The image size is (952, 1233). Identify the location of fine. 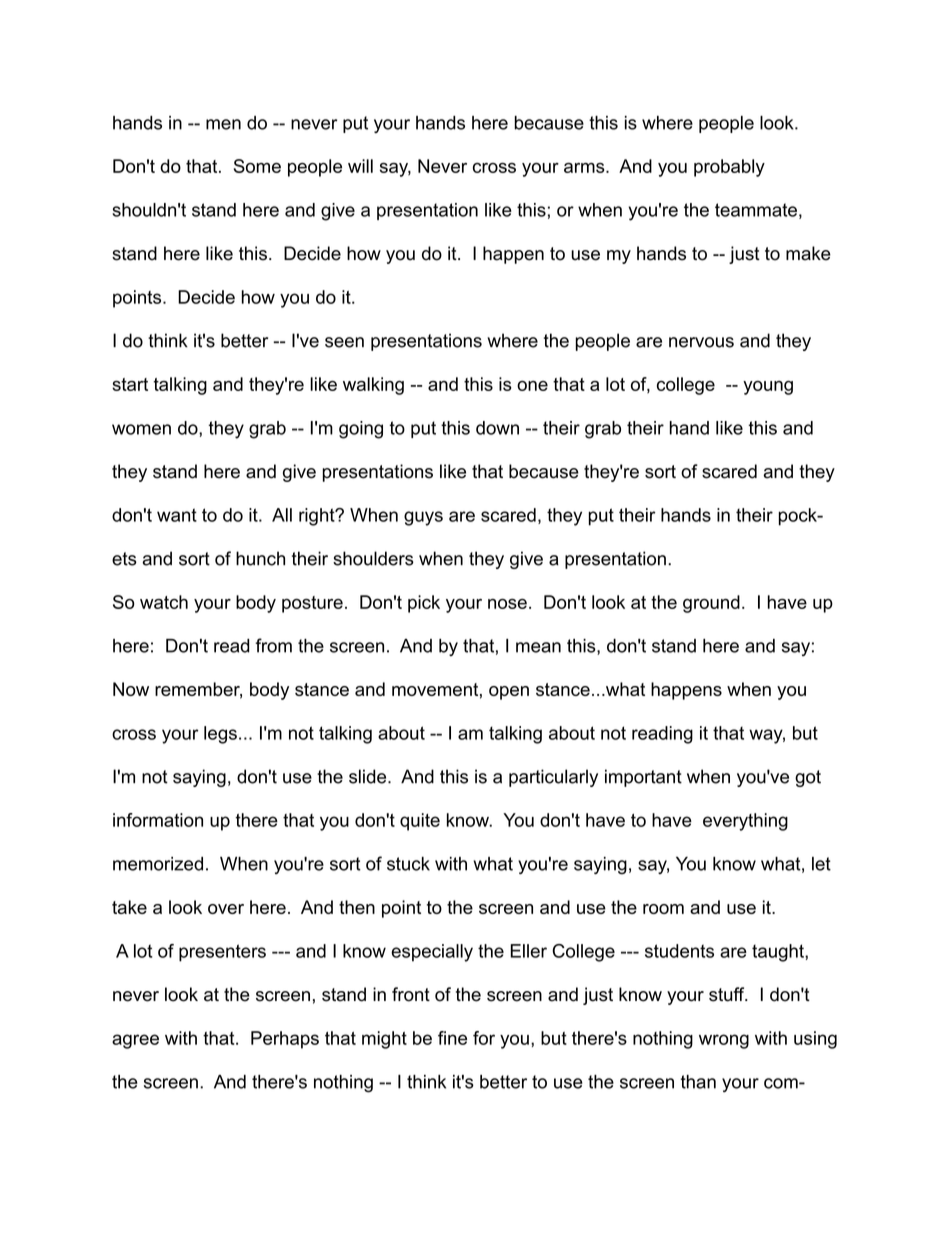
(452, 1038).
